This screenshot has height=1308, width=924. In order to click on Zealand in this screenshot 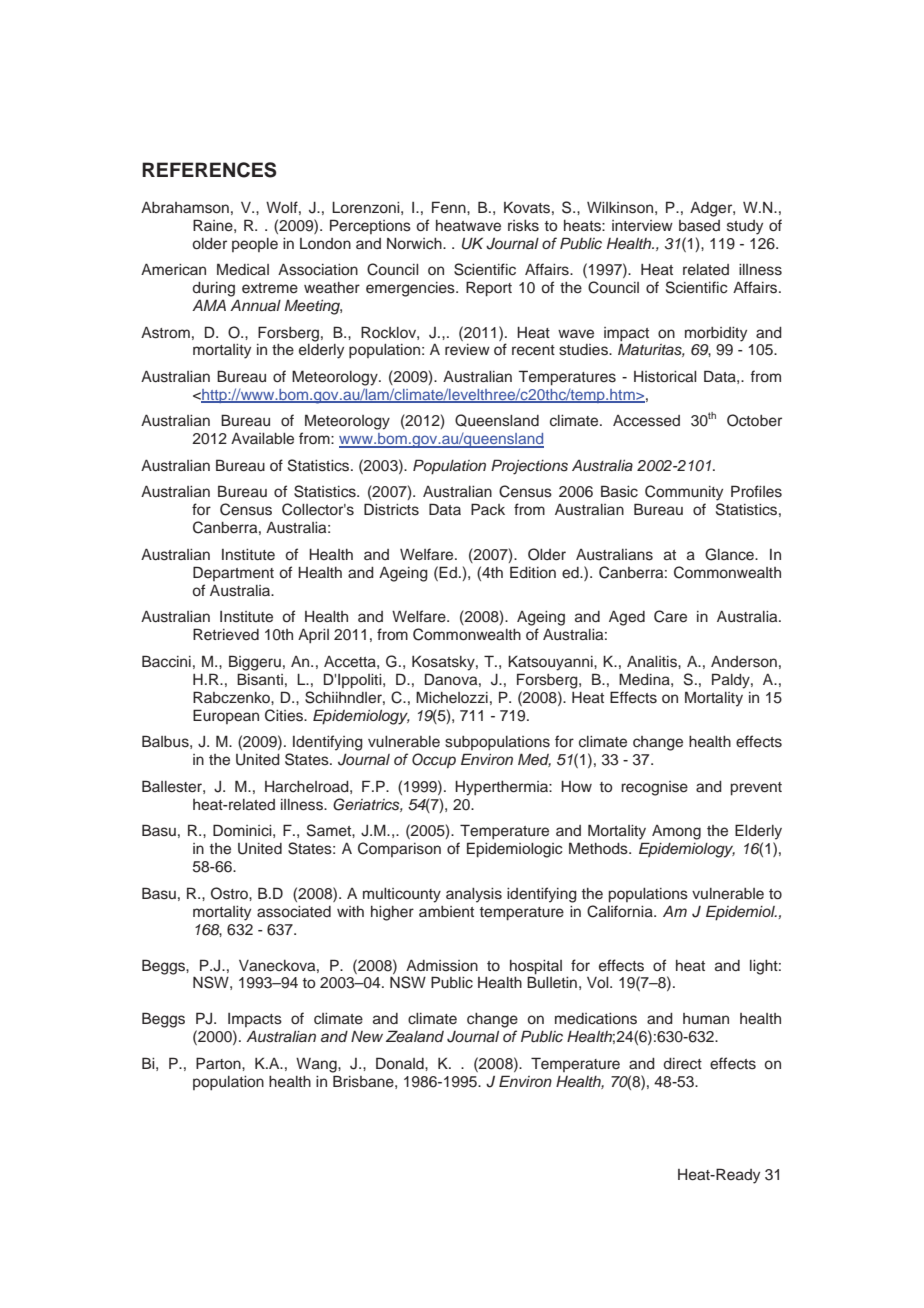, I will do `click(415, 1036)`.
